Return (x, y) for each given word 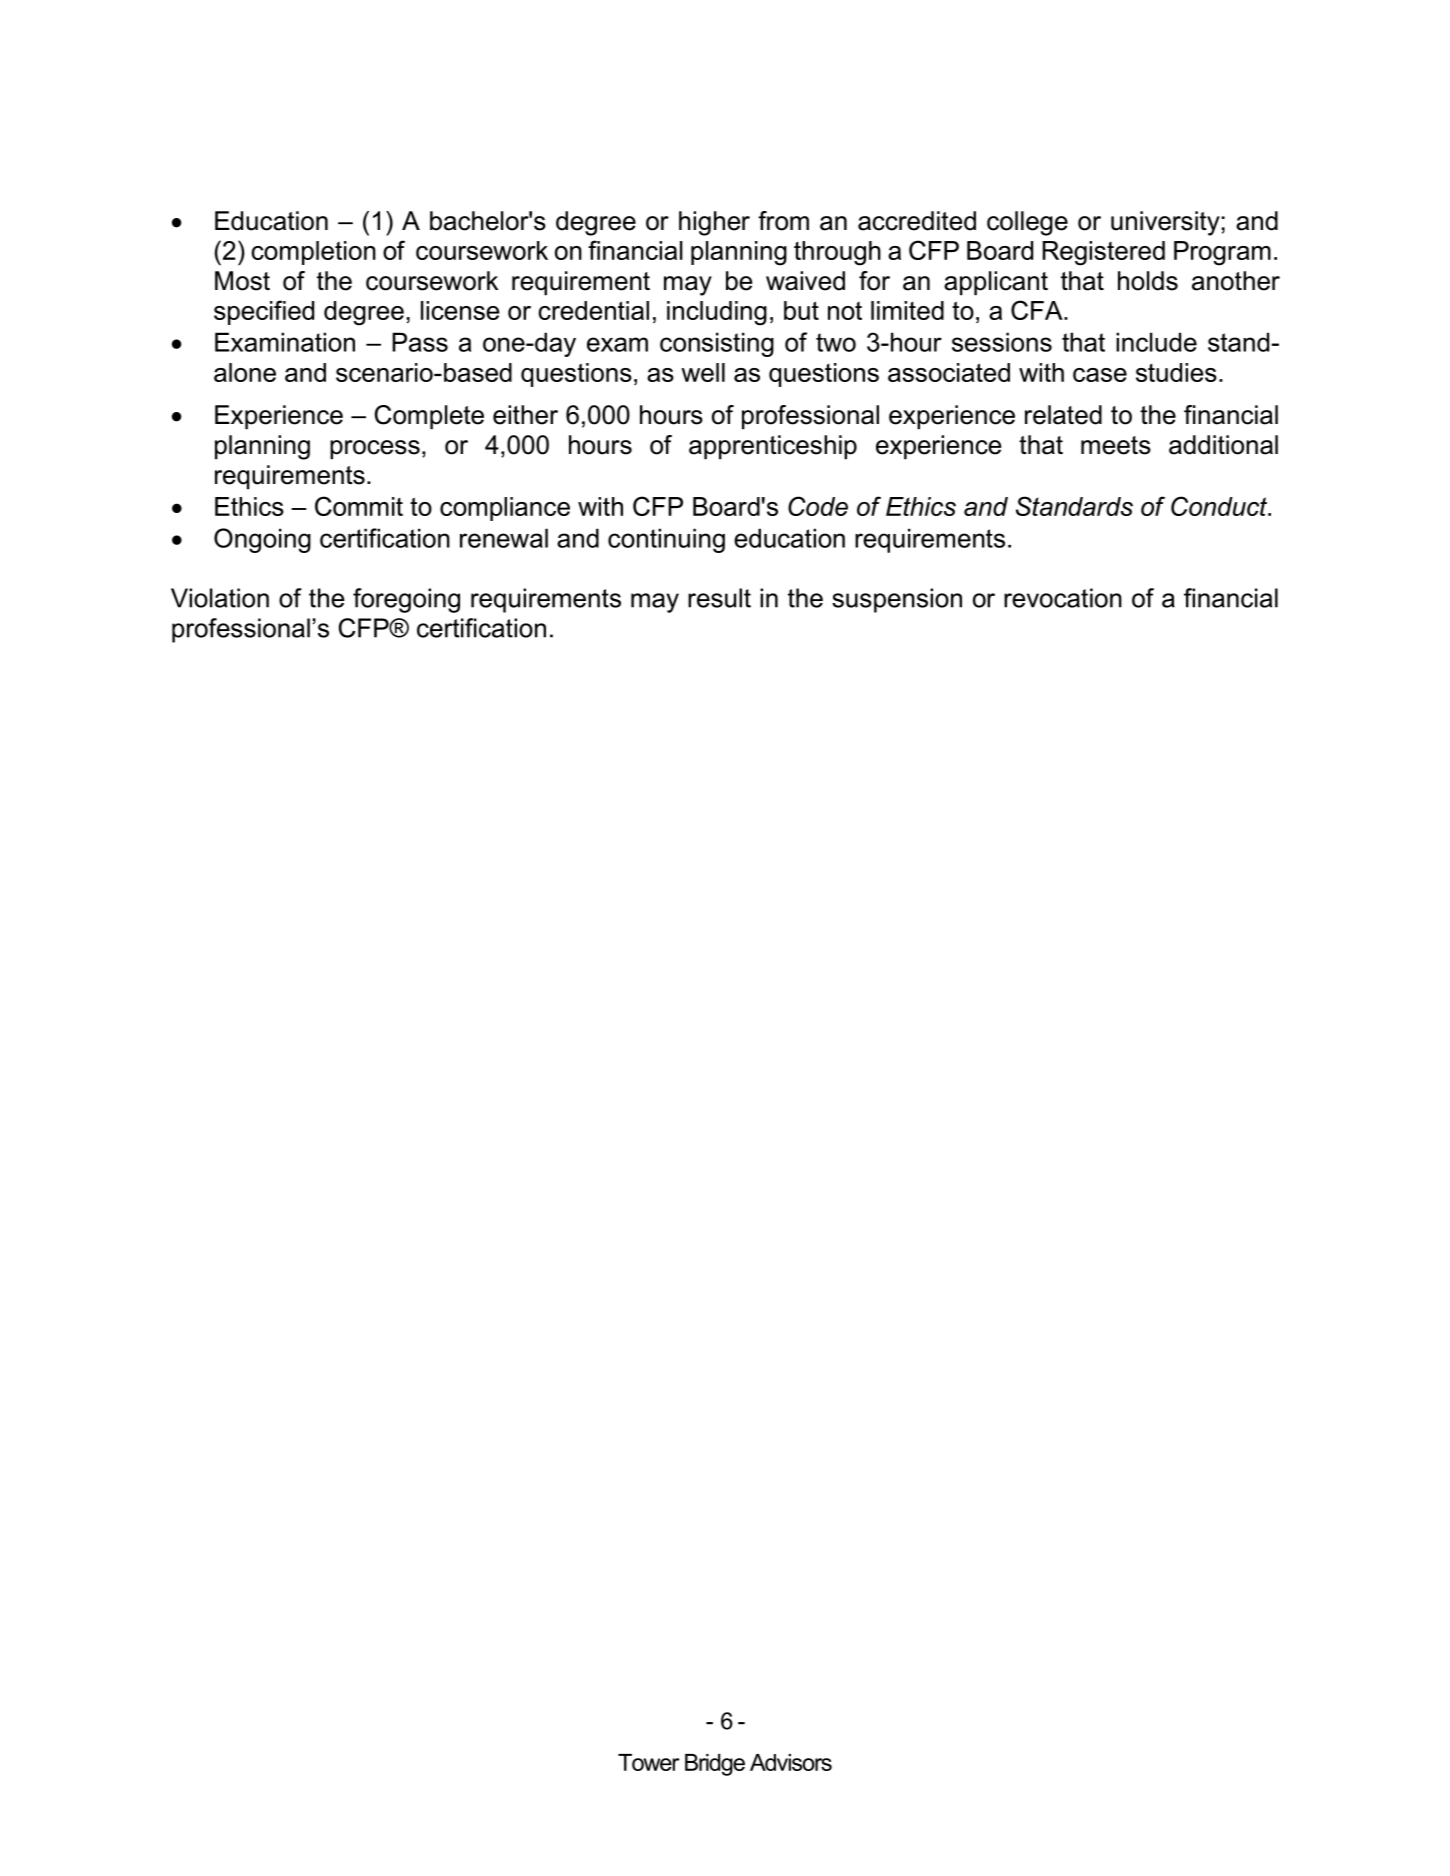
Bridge (715, 1765)
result (719, 598)
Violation (220, 598)
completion (313, 253)
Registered (1104, 253)
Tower (649, 1762)
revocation (1063, 598)
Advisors (791, 1762)
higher (714, 223)
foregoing (406, 600)
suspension (897, 600)
